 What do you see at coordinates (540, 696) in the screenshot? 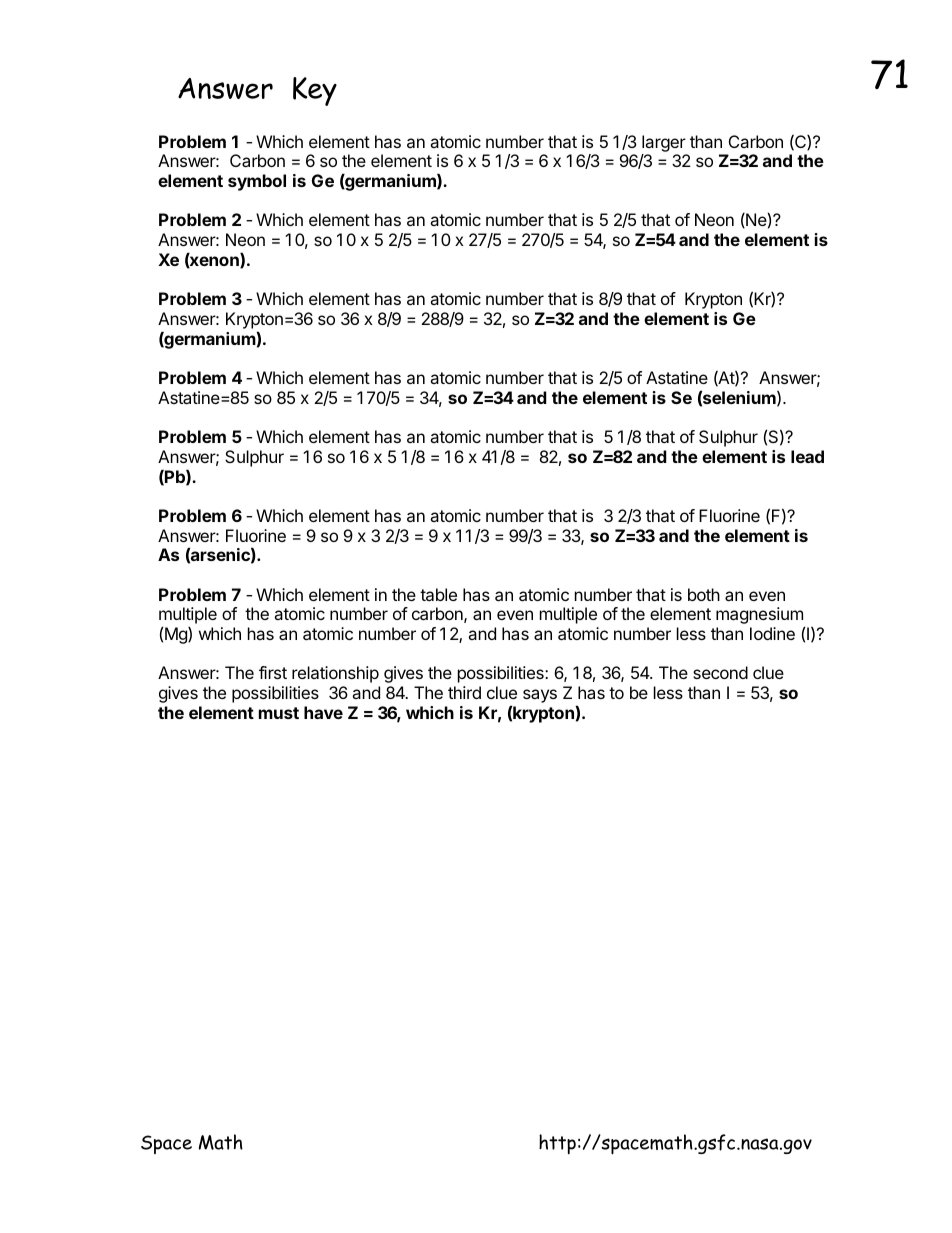
I see `says` at bounding box center [540, 696].
